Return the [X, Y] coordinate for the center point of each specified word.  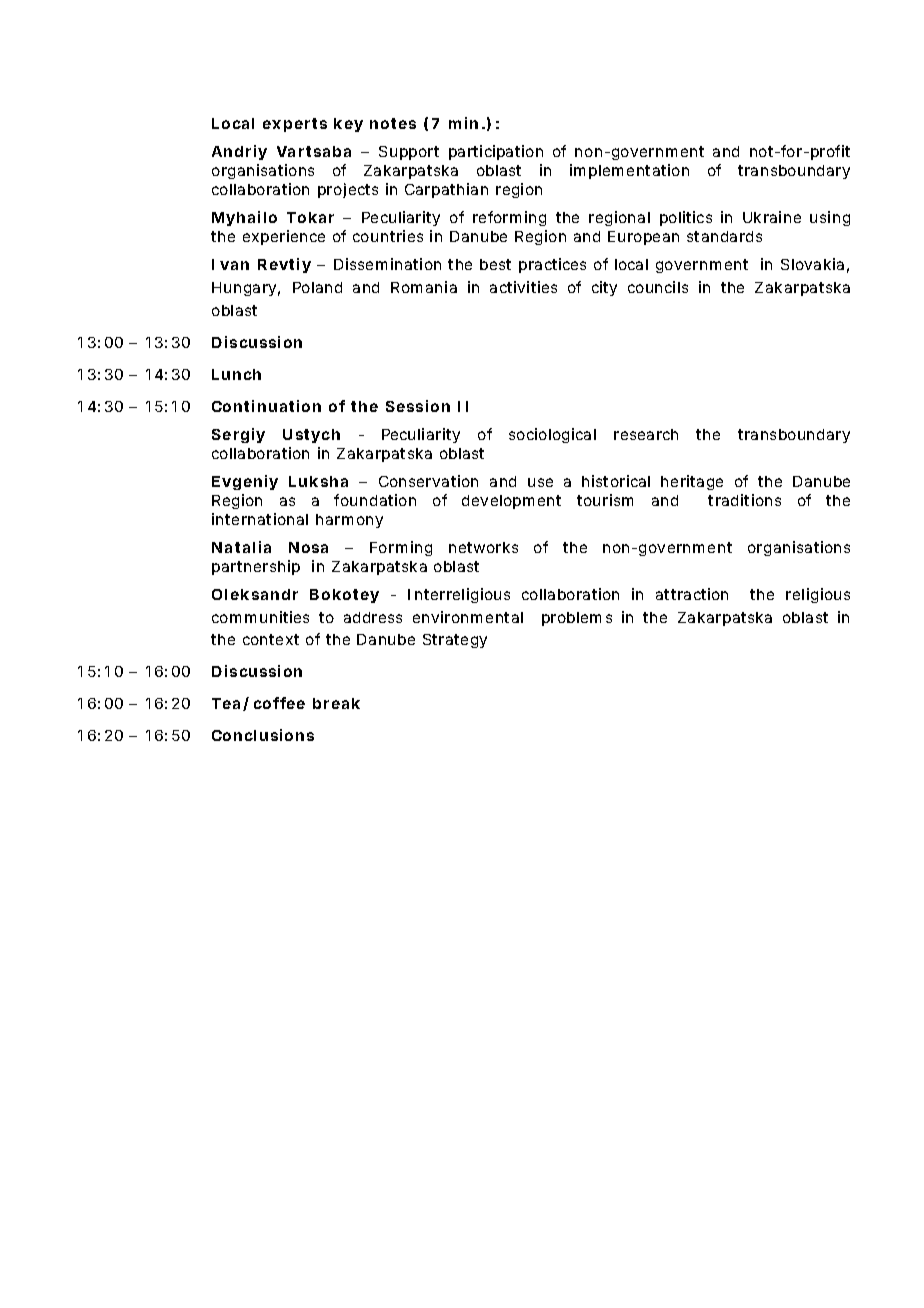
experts [295, 125]
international [260, 519]
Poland [317, 287]
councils [658, 287]
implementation [629, 171]
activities [523, 287]
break [336, 703]
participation [496, 152]
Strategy [455, 641]
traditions [744, 500]
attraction [692, 594]
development [511, 502]
